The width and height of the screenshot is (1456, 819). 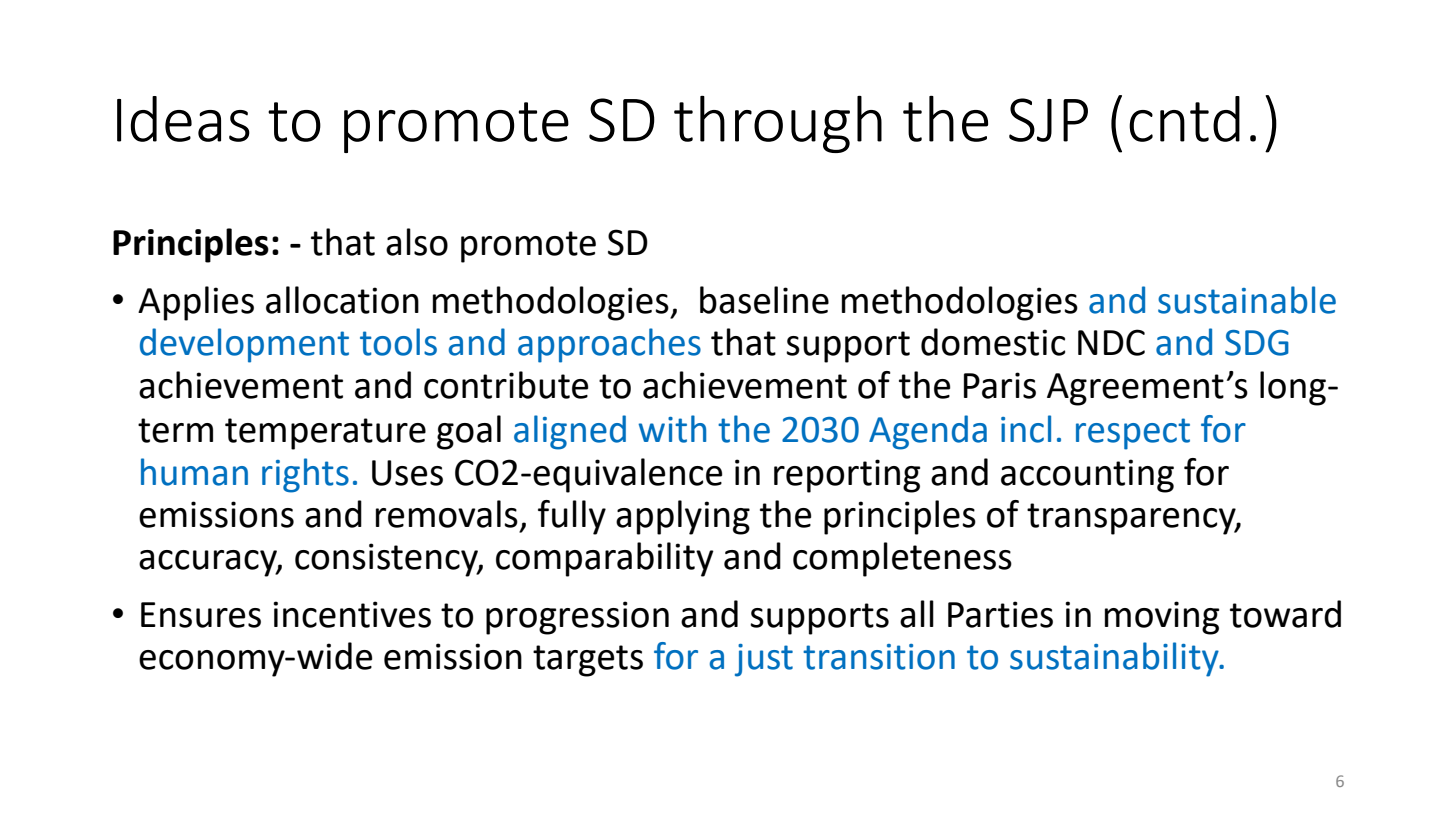 I want to click on incentives, so click(x=352, y=614).
